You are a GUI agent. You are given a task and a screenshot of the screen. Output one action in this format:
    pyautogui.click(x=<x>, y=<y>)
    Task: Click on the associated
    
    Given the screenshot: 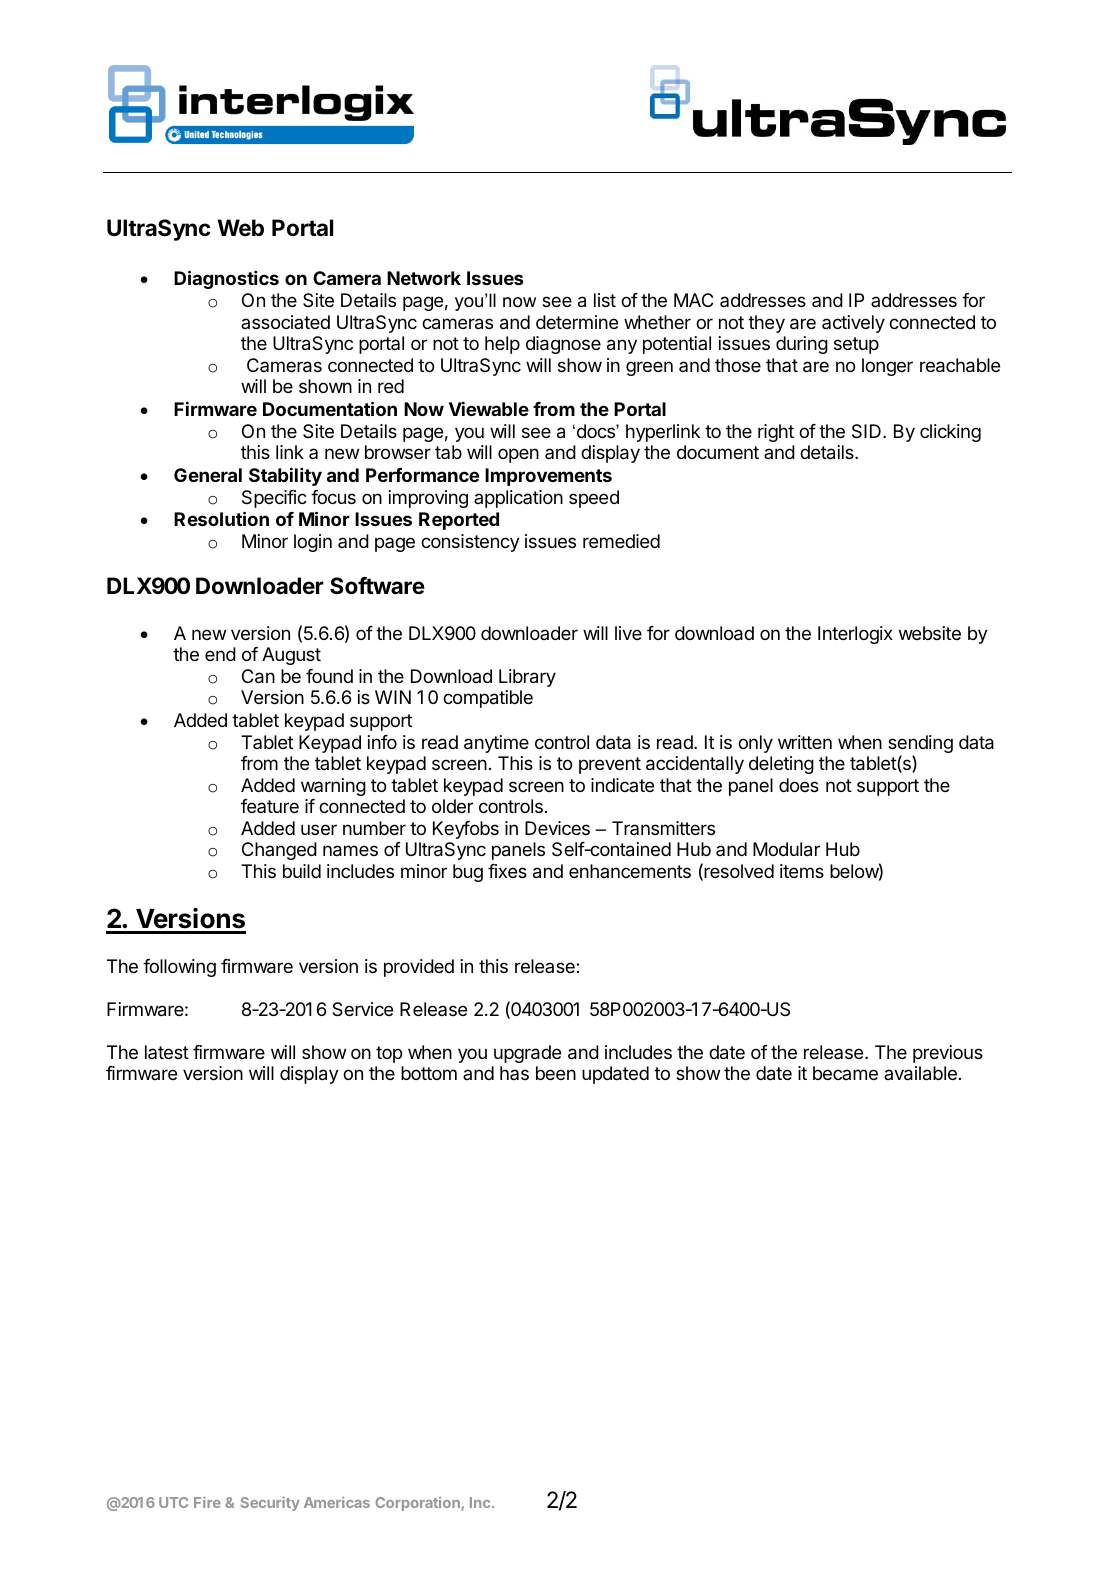 What is the action you would take?
    pyautogui.click(x=285, y=322)
